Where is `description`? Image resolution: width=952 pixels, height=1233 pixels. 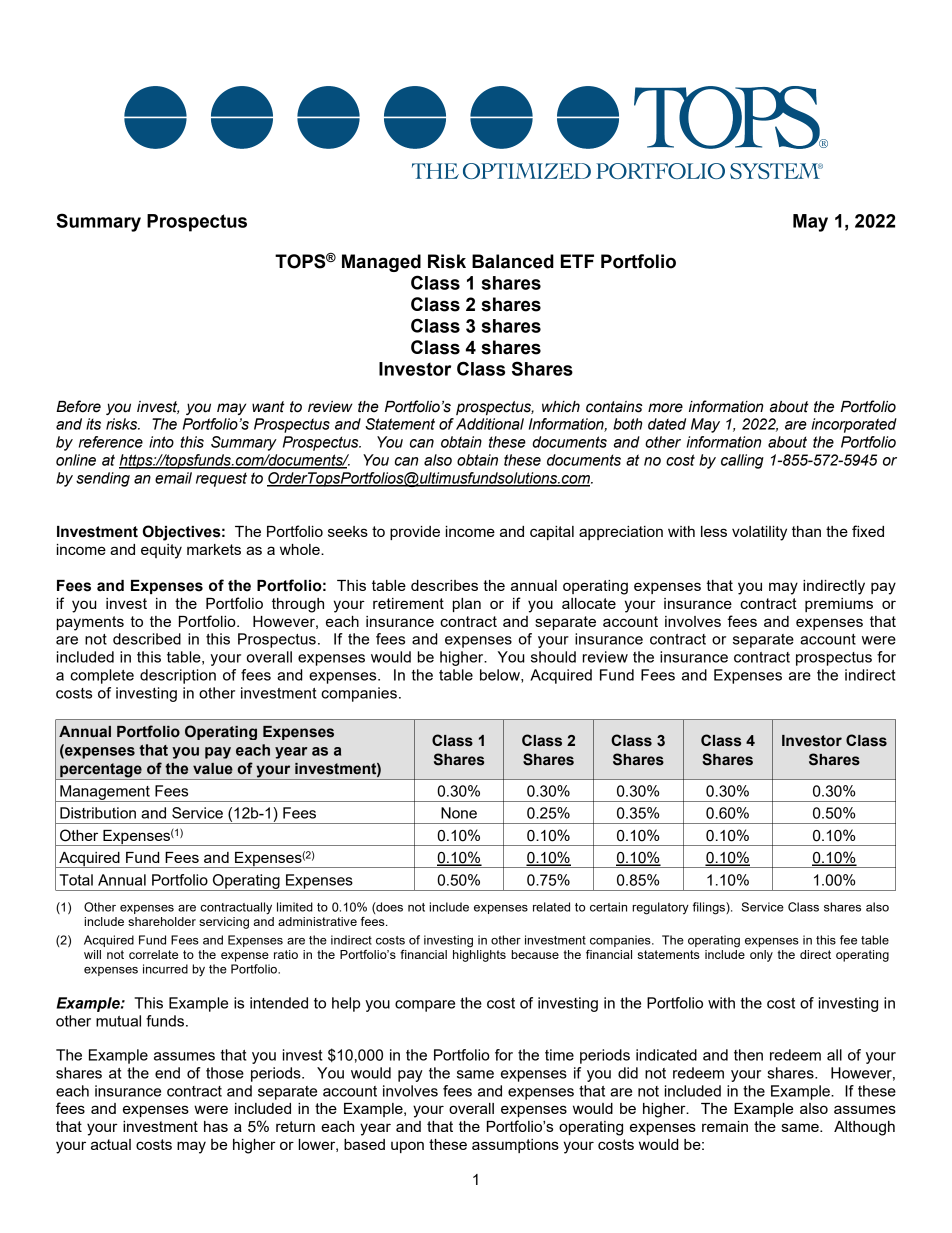
description is located at coordinates (178, 676).
